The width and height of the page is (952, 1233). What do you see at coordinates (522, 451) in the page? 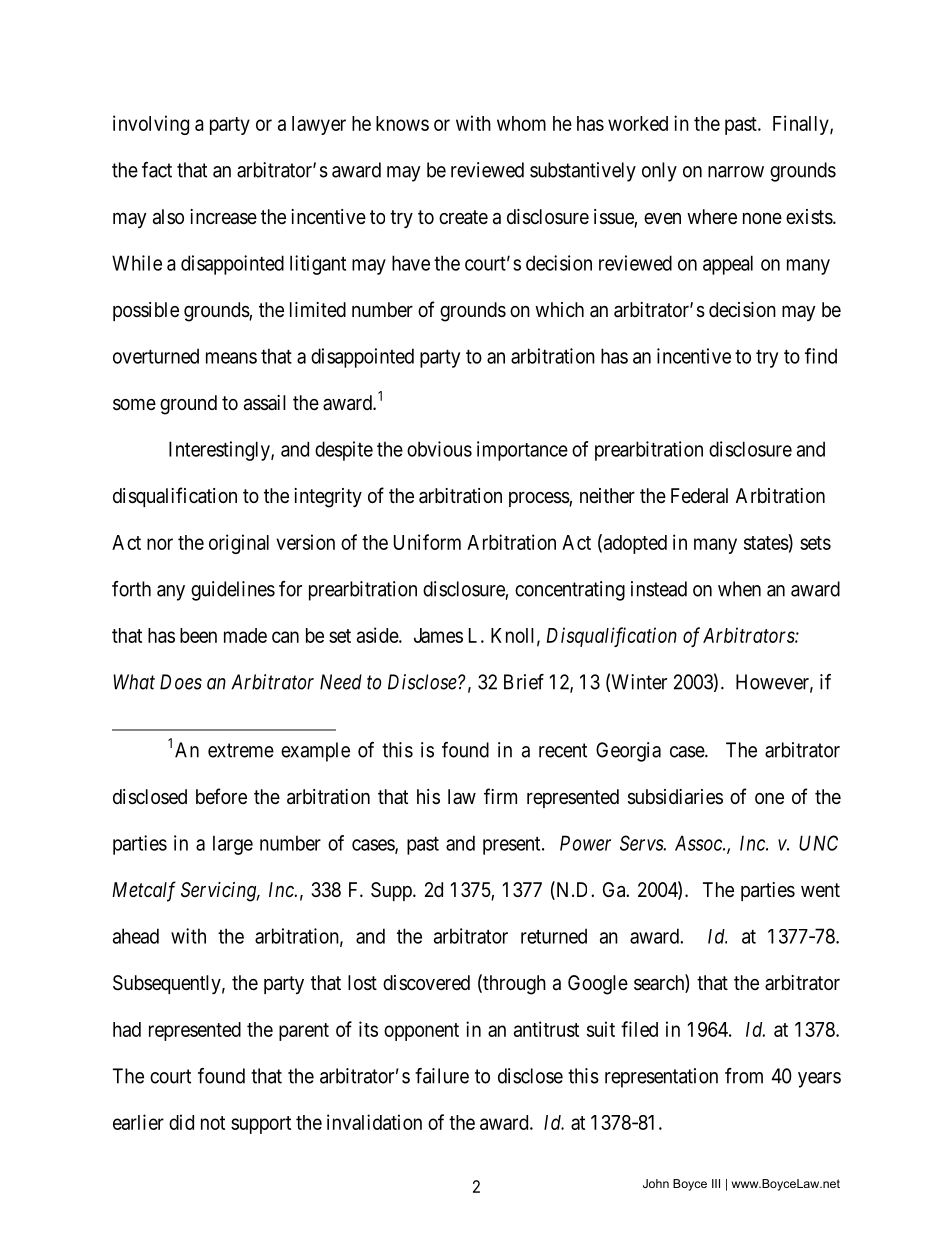
I see `importance` at bounding box center [522, 451].
